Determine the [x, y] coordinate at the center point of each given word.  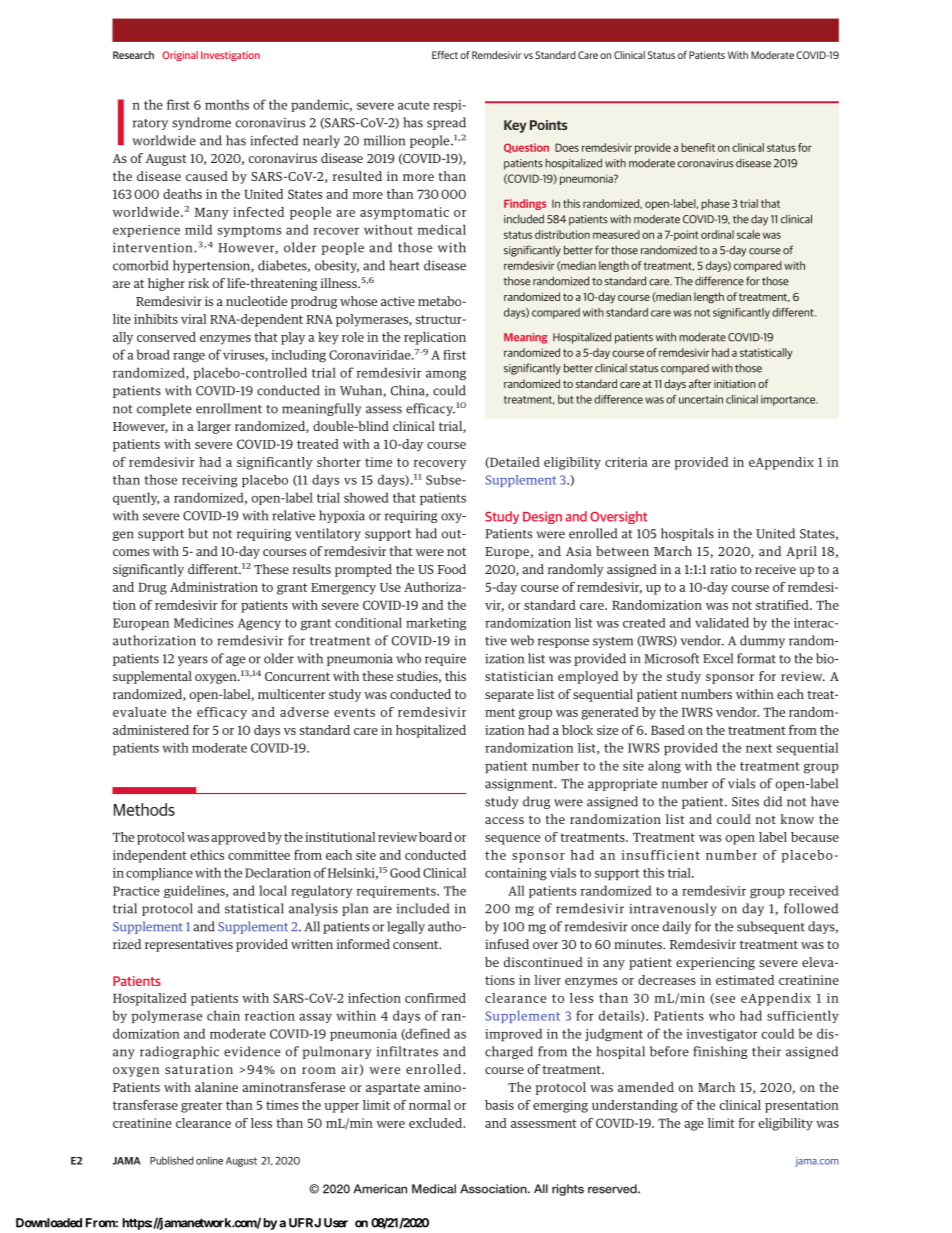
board [435, 837]
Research [133, 55]
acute [413, 105]
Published [171, 1160]
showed [366, 497]
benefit [698, 147]
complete [164, 409]
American [380, 1189]
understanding [635, 1106]
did [773, 801]
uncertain [701, 399]
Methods [144, 809]
